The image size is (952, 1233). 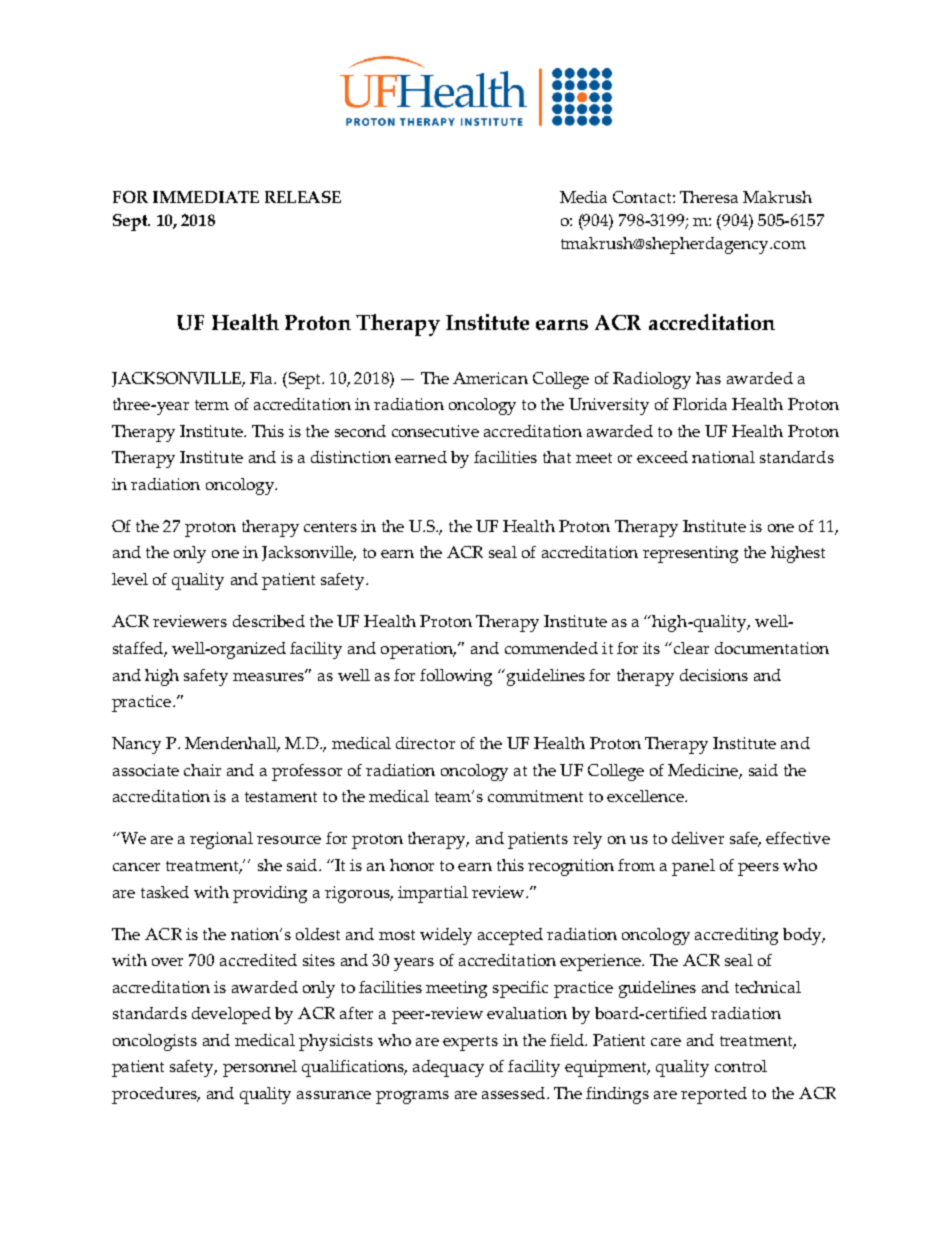 What do you see at coordinates (303, 197) in the screenshot?
I see `RELEASE` at bounding box center [303, 197].
